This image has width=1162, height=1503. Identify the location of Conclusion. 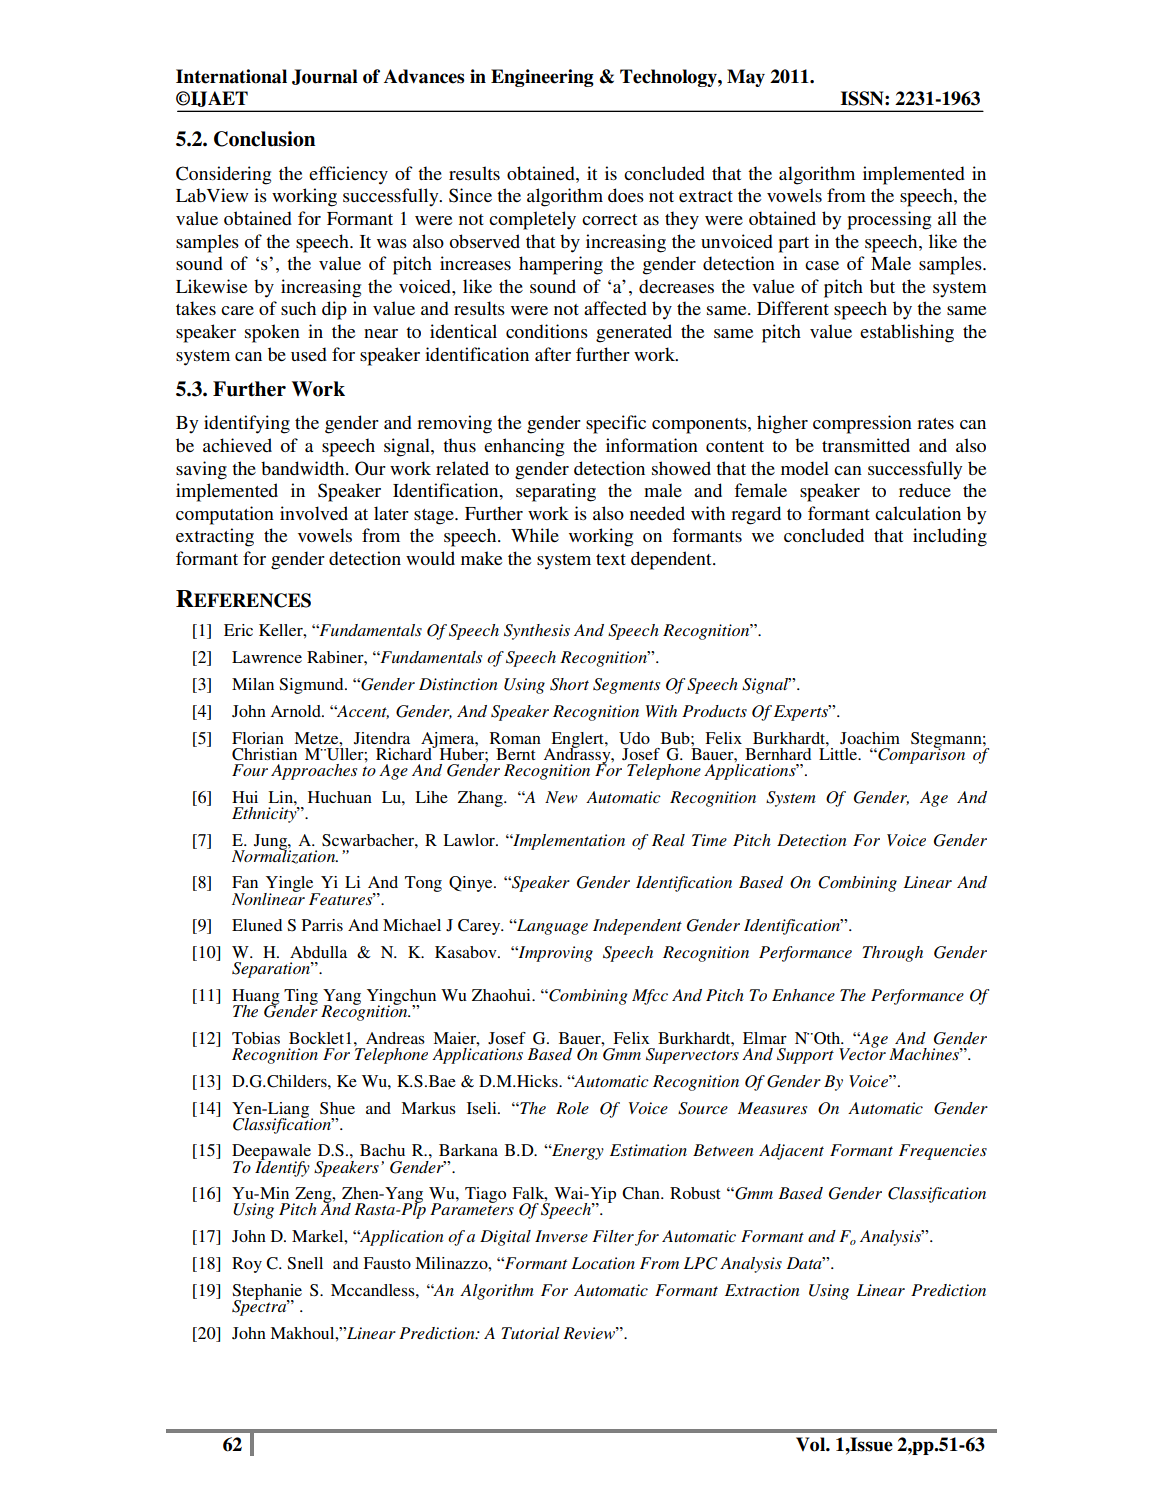
(264, 139).
